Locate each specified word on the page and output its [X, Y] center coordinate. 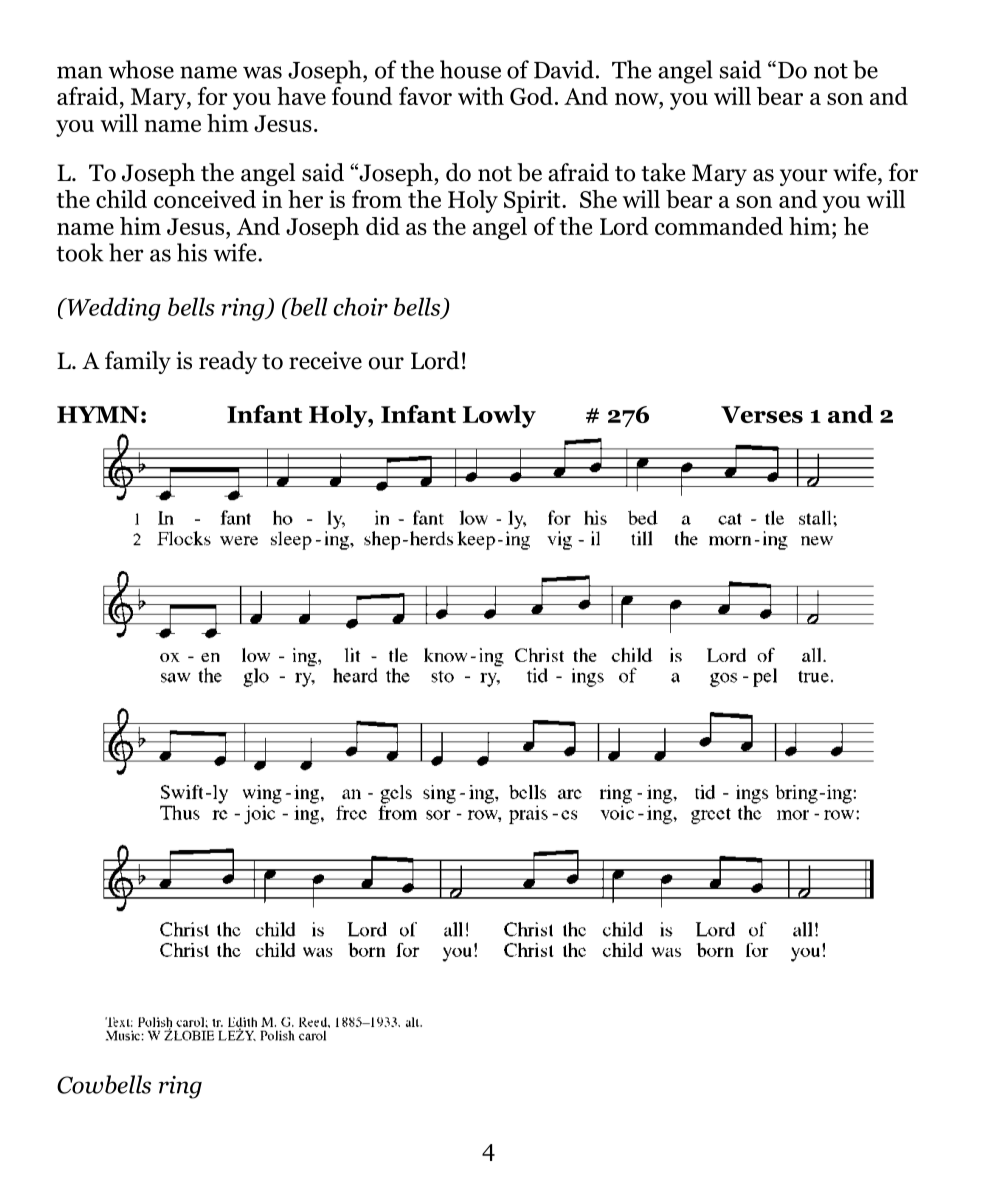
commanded [719, 226]
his [192, 252]
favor [425, 96]
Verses [762, 414]
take [663, 172]
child [121, 199]
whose [141, 69]
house [470, 69]
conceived [205, 199]
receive [325, 360]
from [377, 199]
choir [360, 306]
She [598, 199]
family [138, 362]
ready [228, 362]
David [564, 69]
